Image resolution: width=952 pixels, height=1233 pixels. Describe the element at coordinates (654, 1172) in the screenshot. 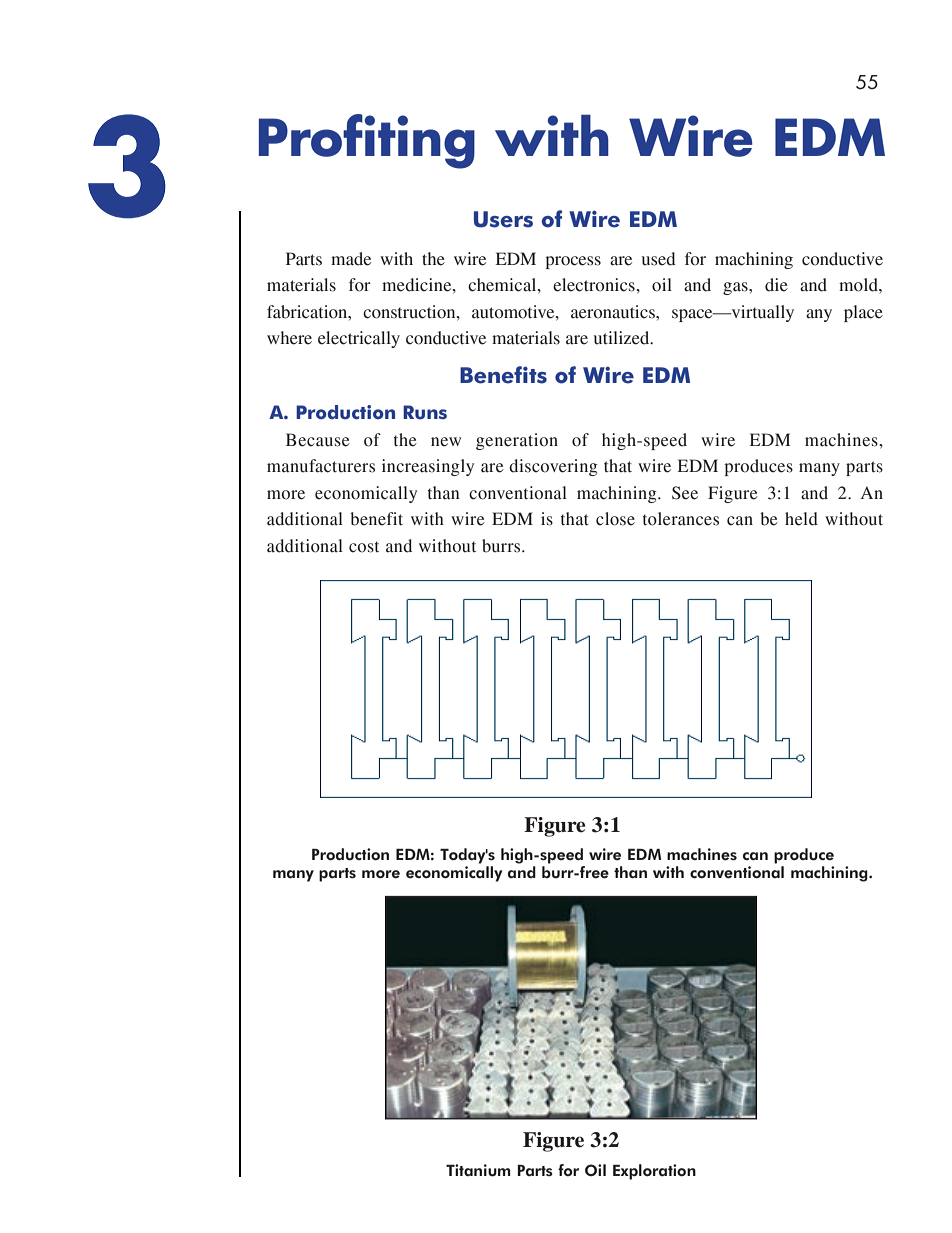

I see `Exploration` at that location.
